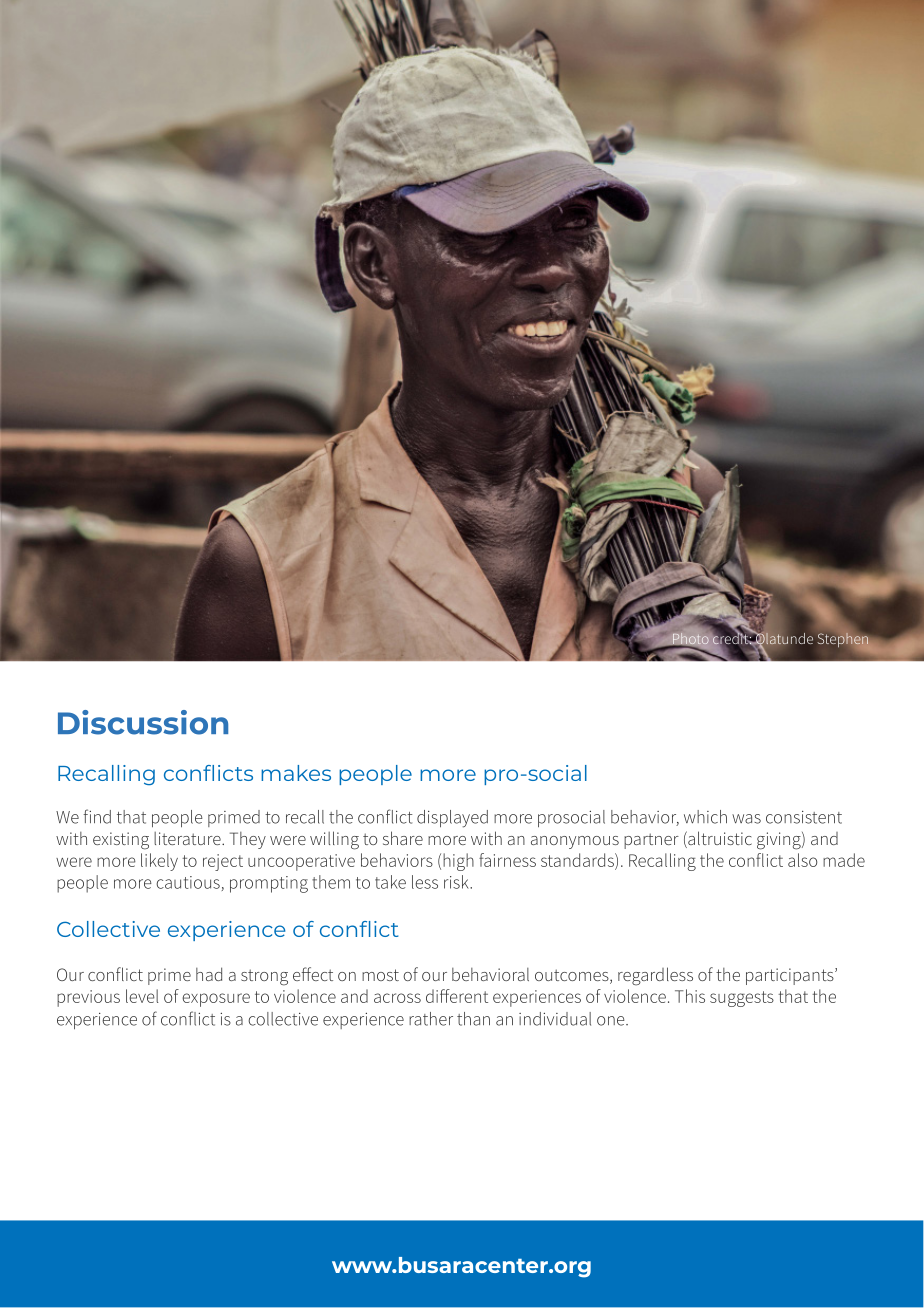 This screenshot has height=1308, width=924. Describe the element at coordinates (705, 817) in the screenshot. I see `which` at that location.
